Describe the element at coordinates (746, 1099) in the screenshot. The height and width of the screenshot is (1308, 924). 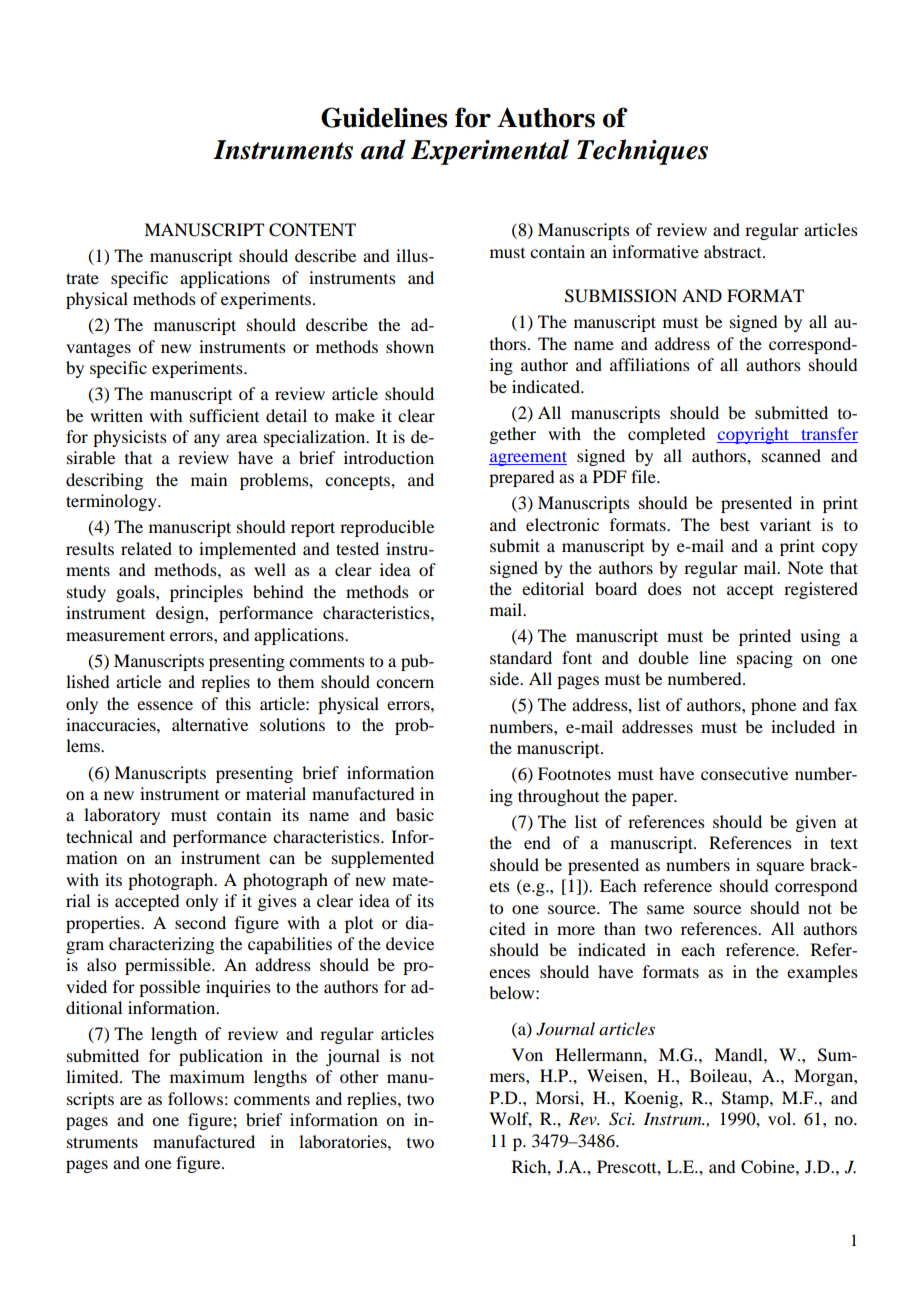
I see `Stamp` at that location.
